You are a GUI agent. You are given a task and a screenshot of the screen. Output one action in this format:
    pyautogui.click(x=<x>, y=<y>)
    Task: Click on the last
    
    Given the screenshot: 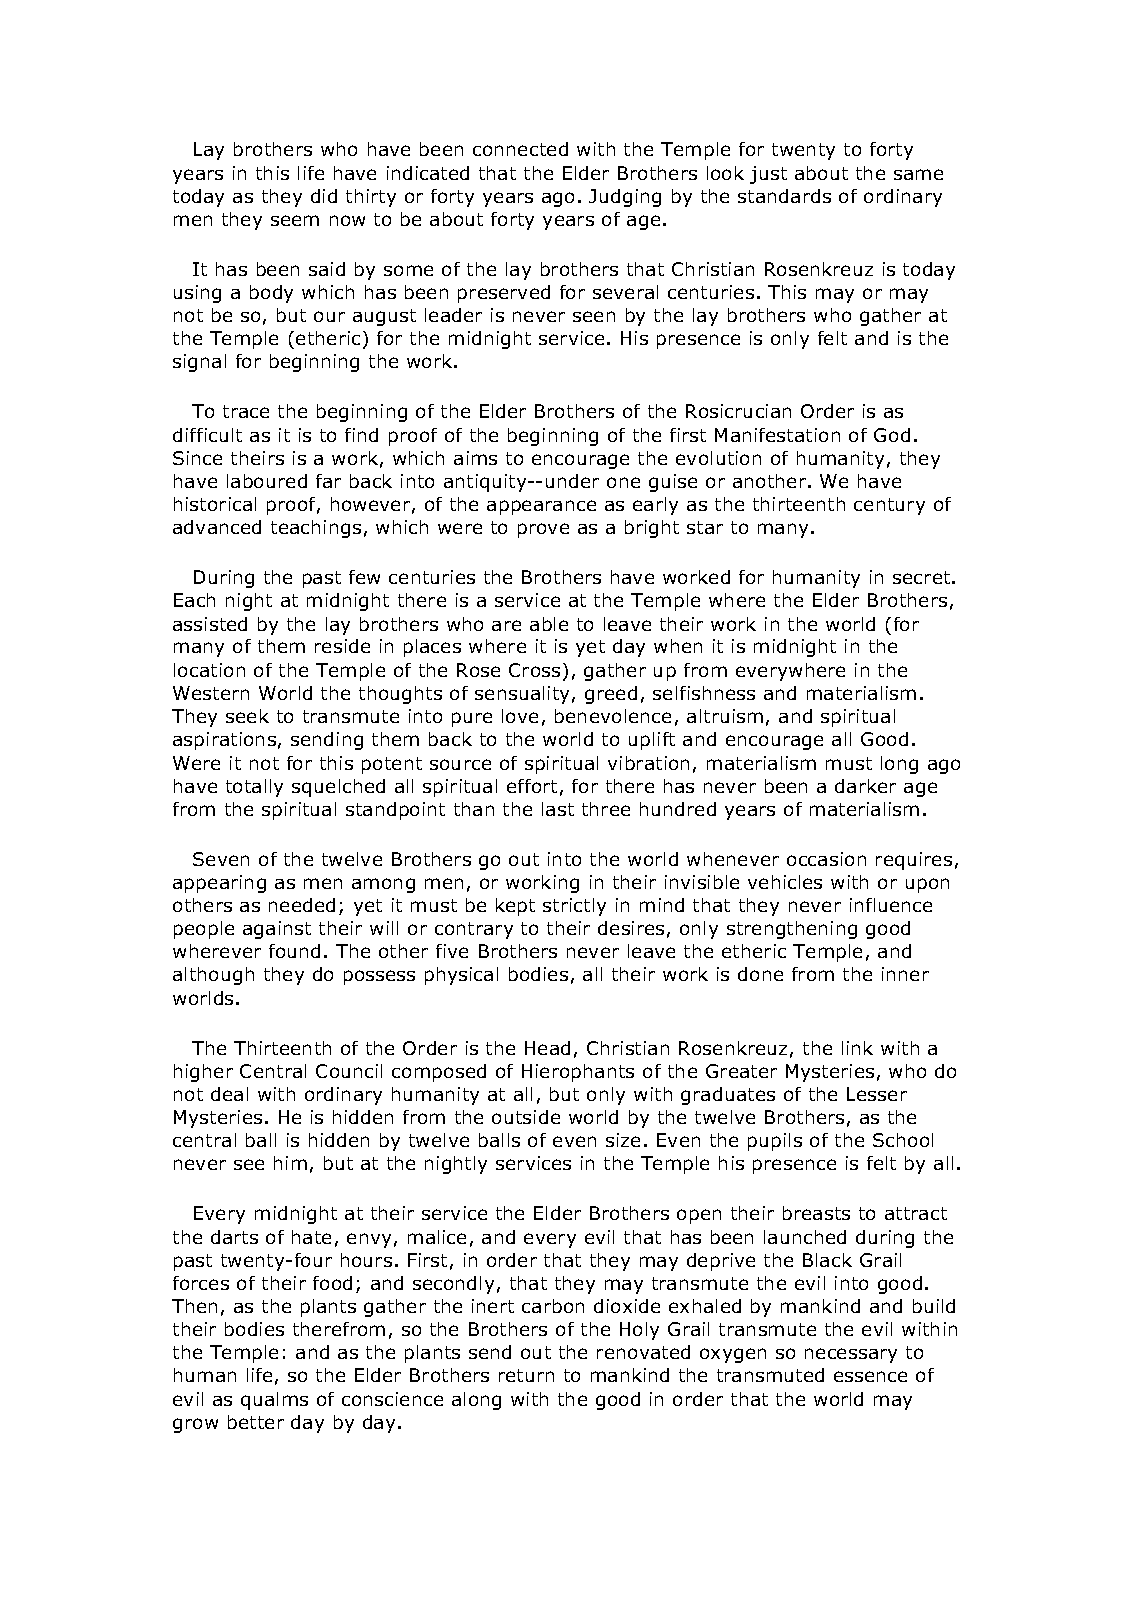 What is the action you would take?
    pyautogui.click(x=558, y=809)
